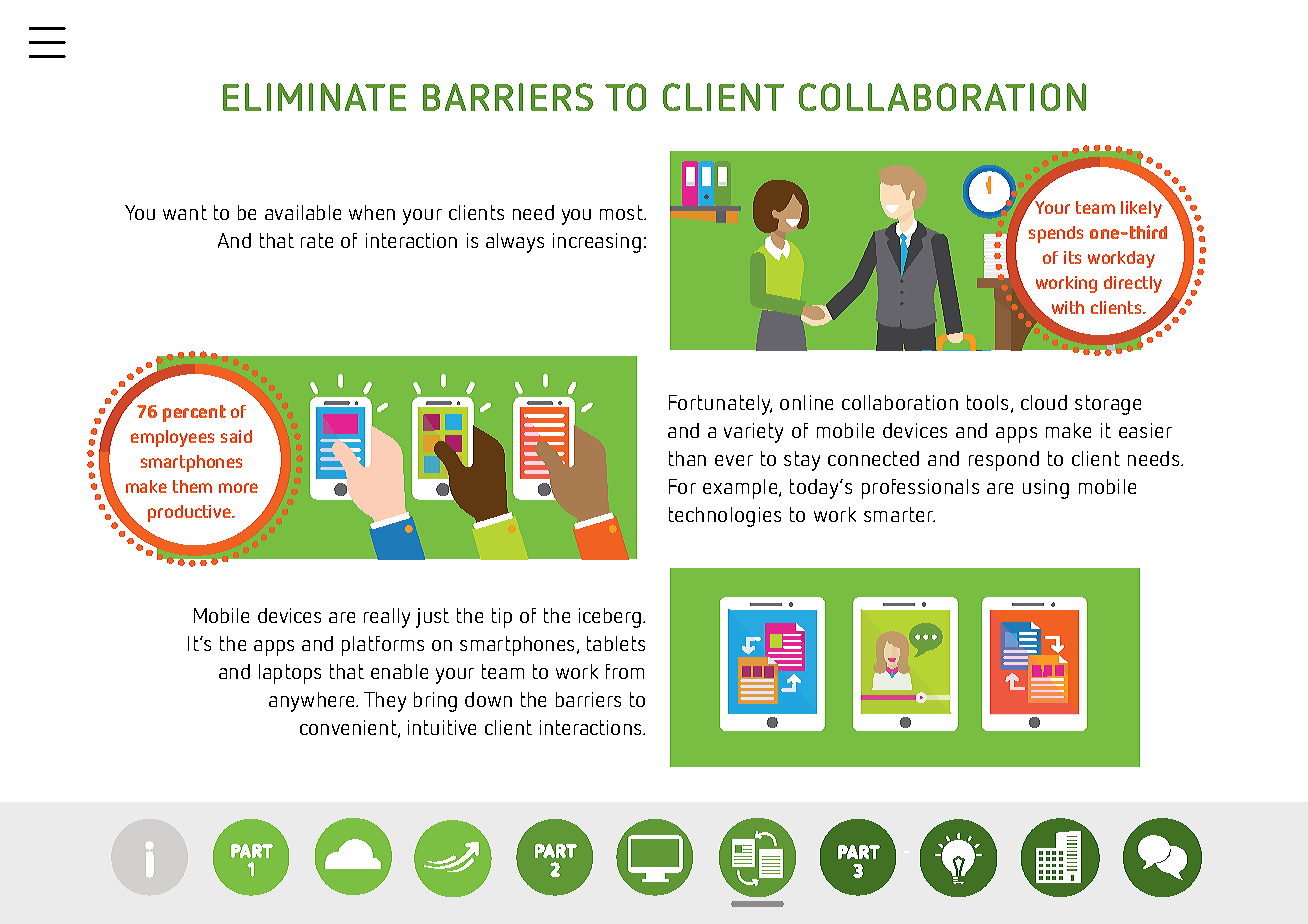  What do you see at coordinates (1046, 489) in the page?
I see `using` at bounding box center [1046, 489].
